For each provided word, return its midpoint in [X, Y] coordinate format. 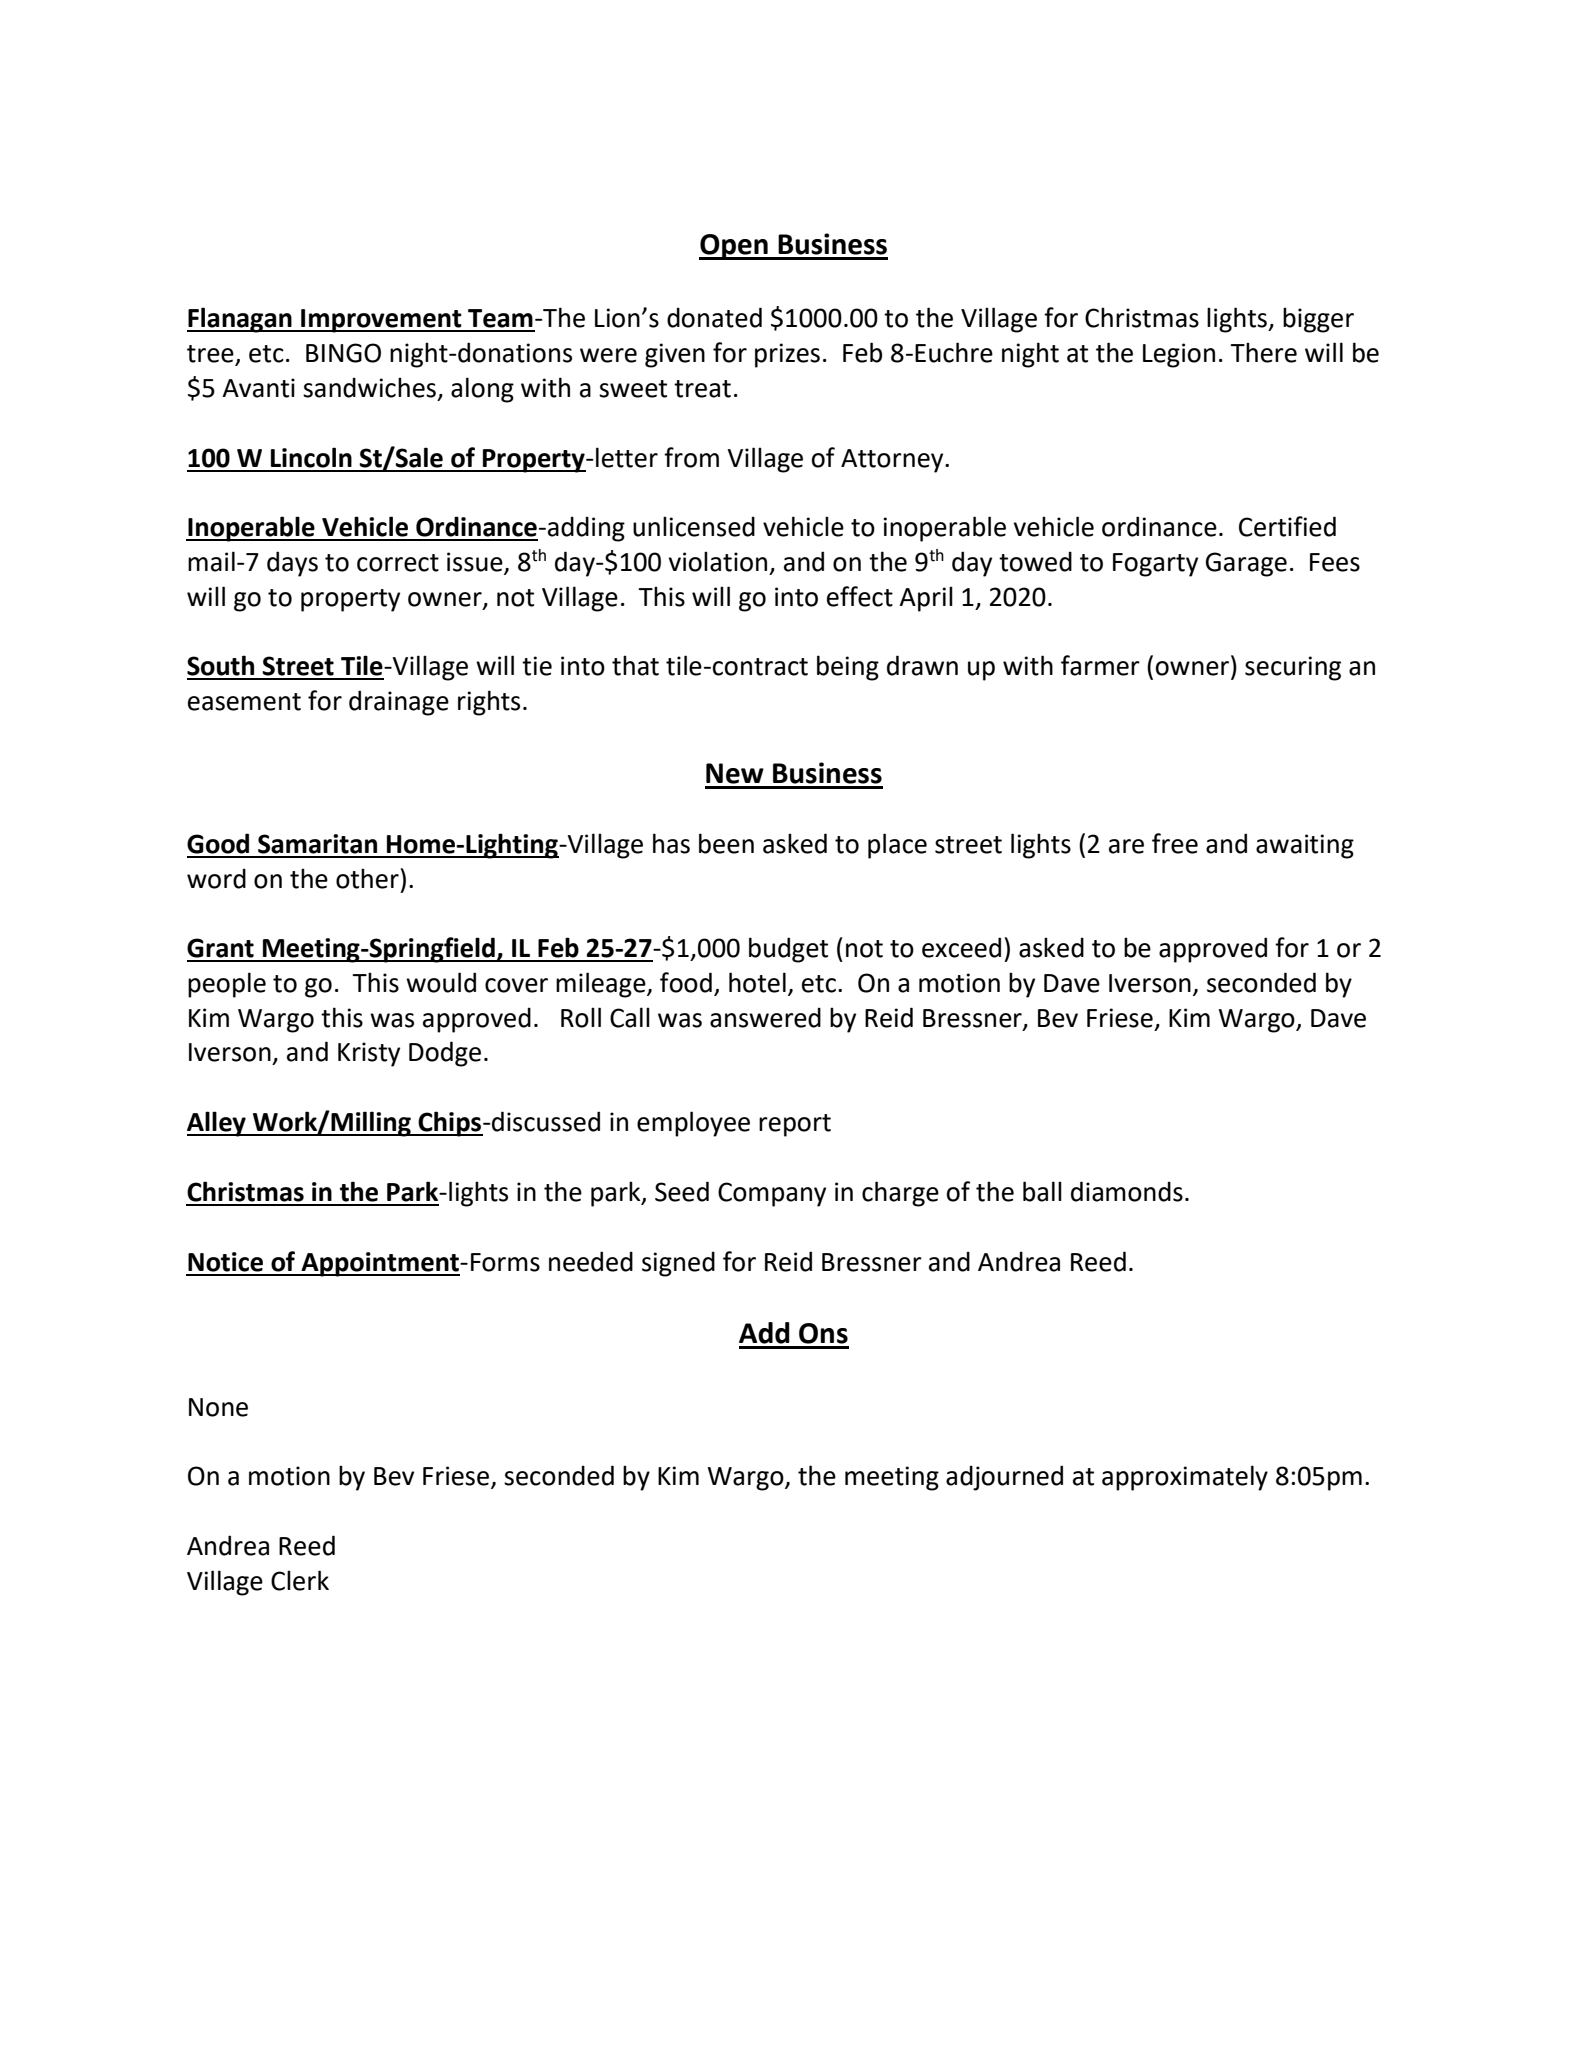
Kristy [369, 1054]
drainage [399, 703]
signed [678, 1264]
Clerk [300, 1580]
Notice [225, 1262]
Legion [1179, 355]
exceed [961, 947]
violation [717, 561]
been [726, 843]
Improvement [381, 321]
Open [734, 247]
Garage [1246, 564]
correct [398, 563]
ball [1042, 1191]
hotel [757, 982]
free [1175, 843]
